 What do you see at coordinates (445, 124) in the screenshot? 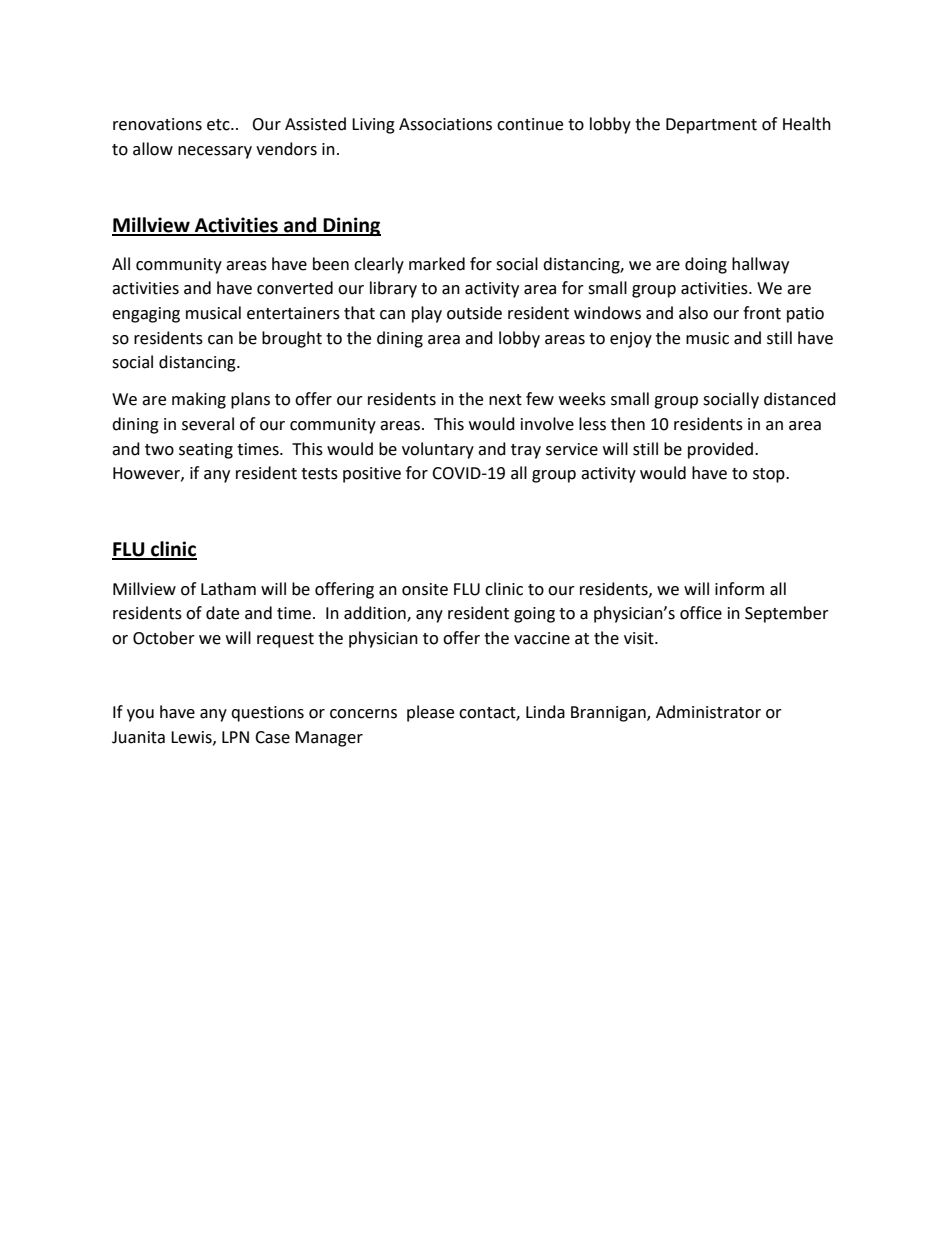
I see `Associations` at bounding box center [445, 124].
